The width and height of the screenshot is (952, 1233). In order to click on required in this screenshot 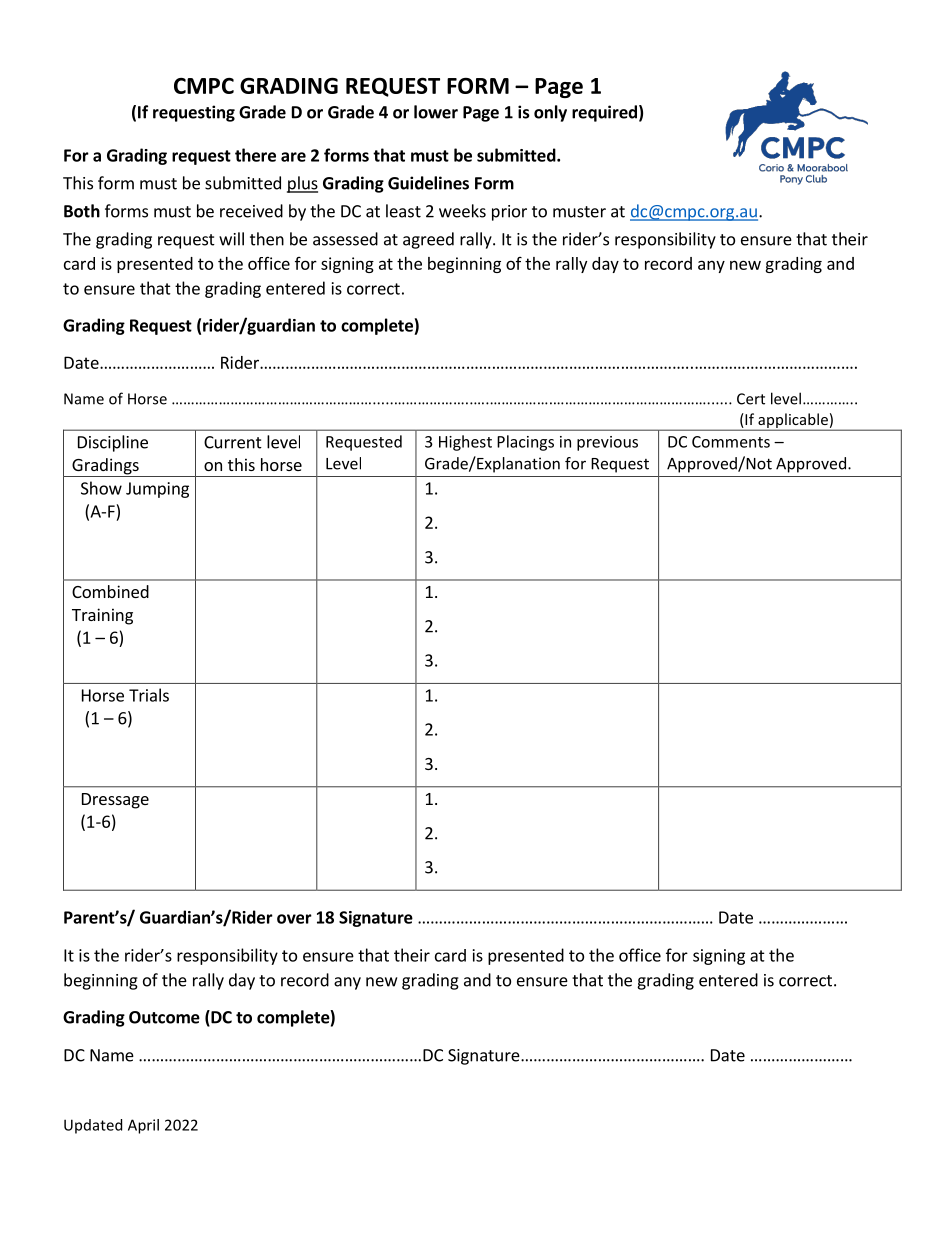, I will do `click(604, 113)`.
